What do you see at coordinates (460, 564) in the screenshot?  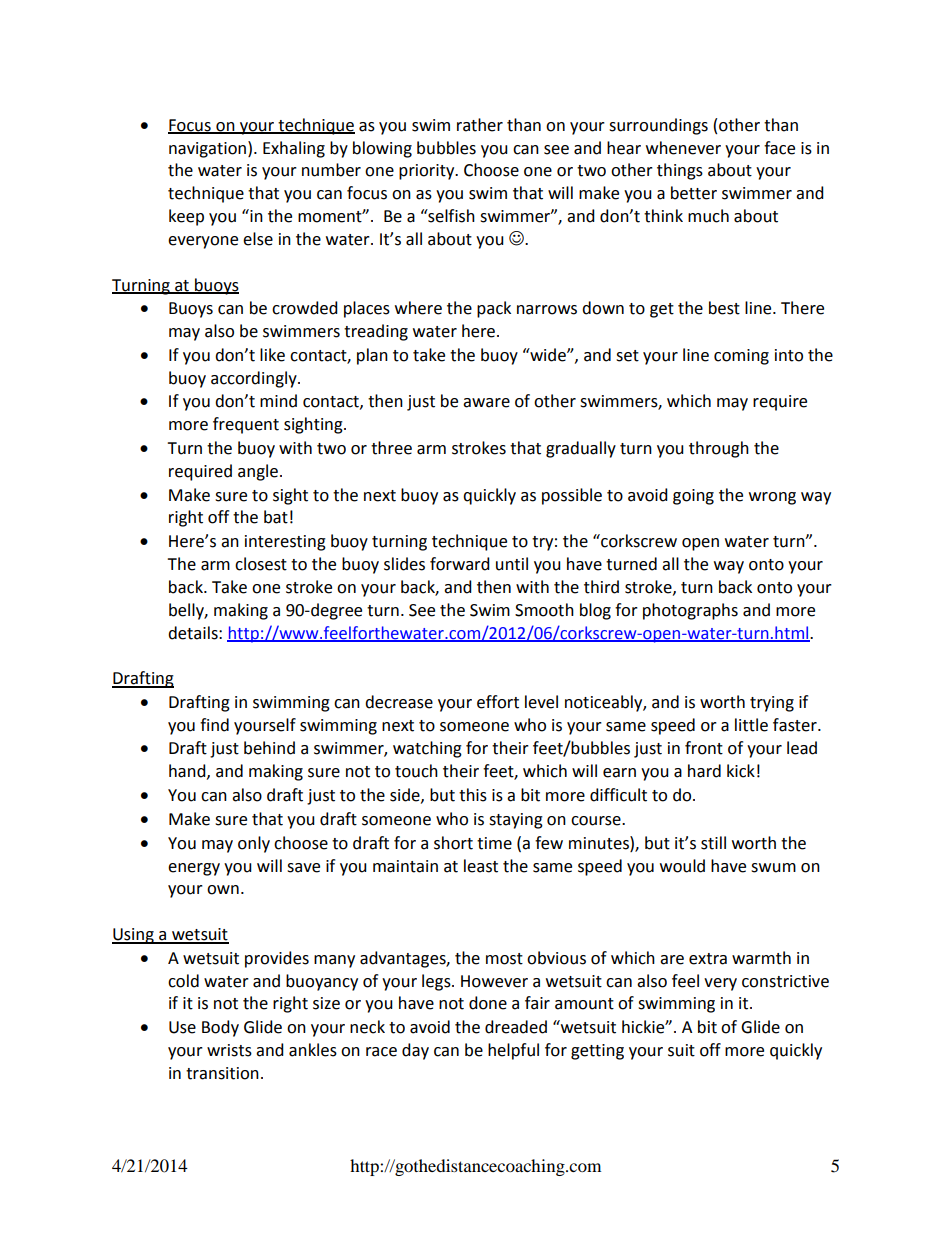 I see `forward` at bounding box center [460, 564].
